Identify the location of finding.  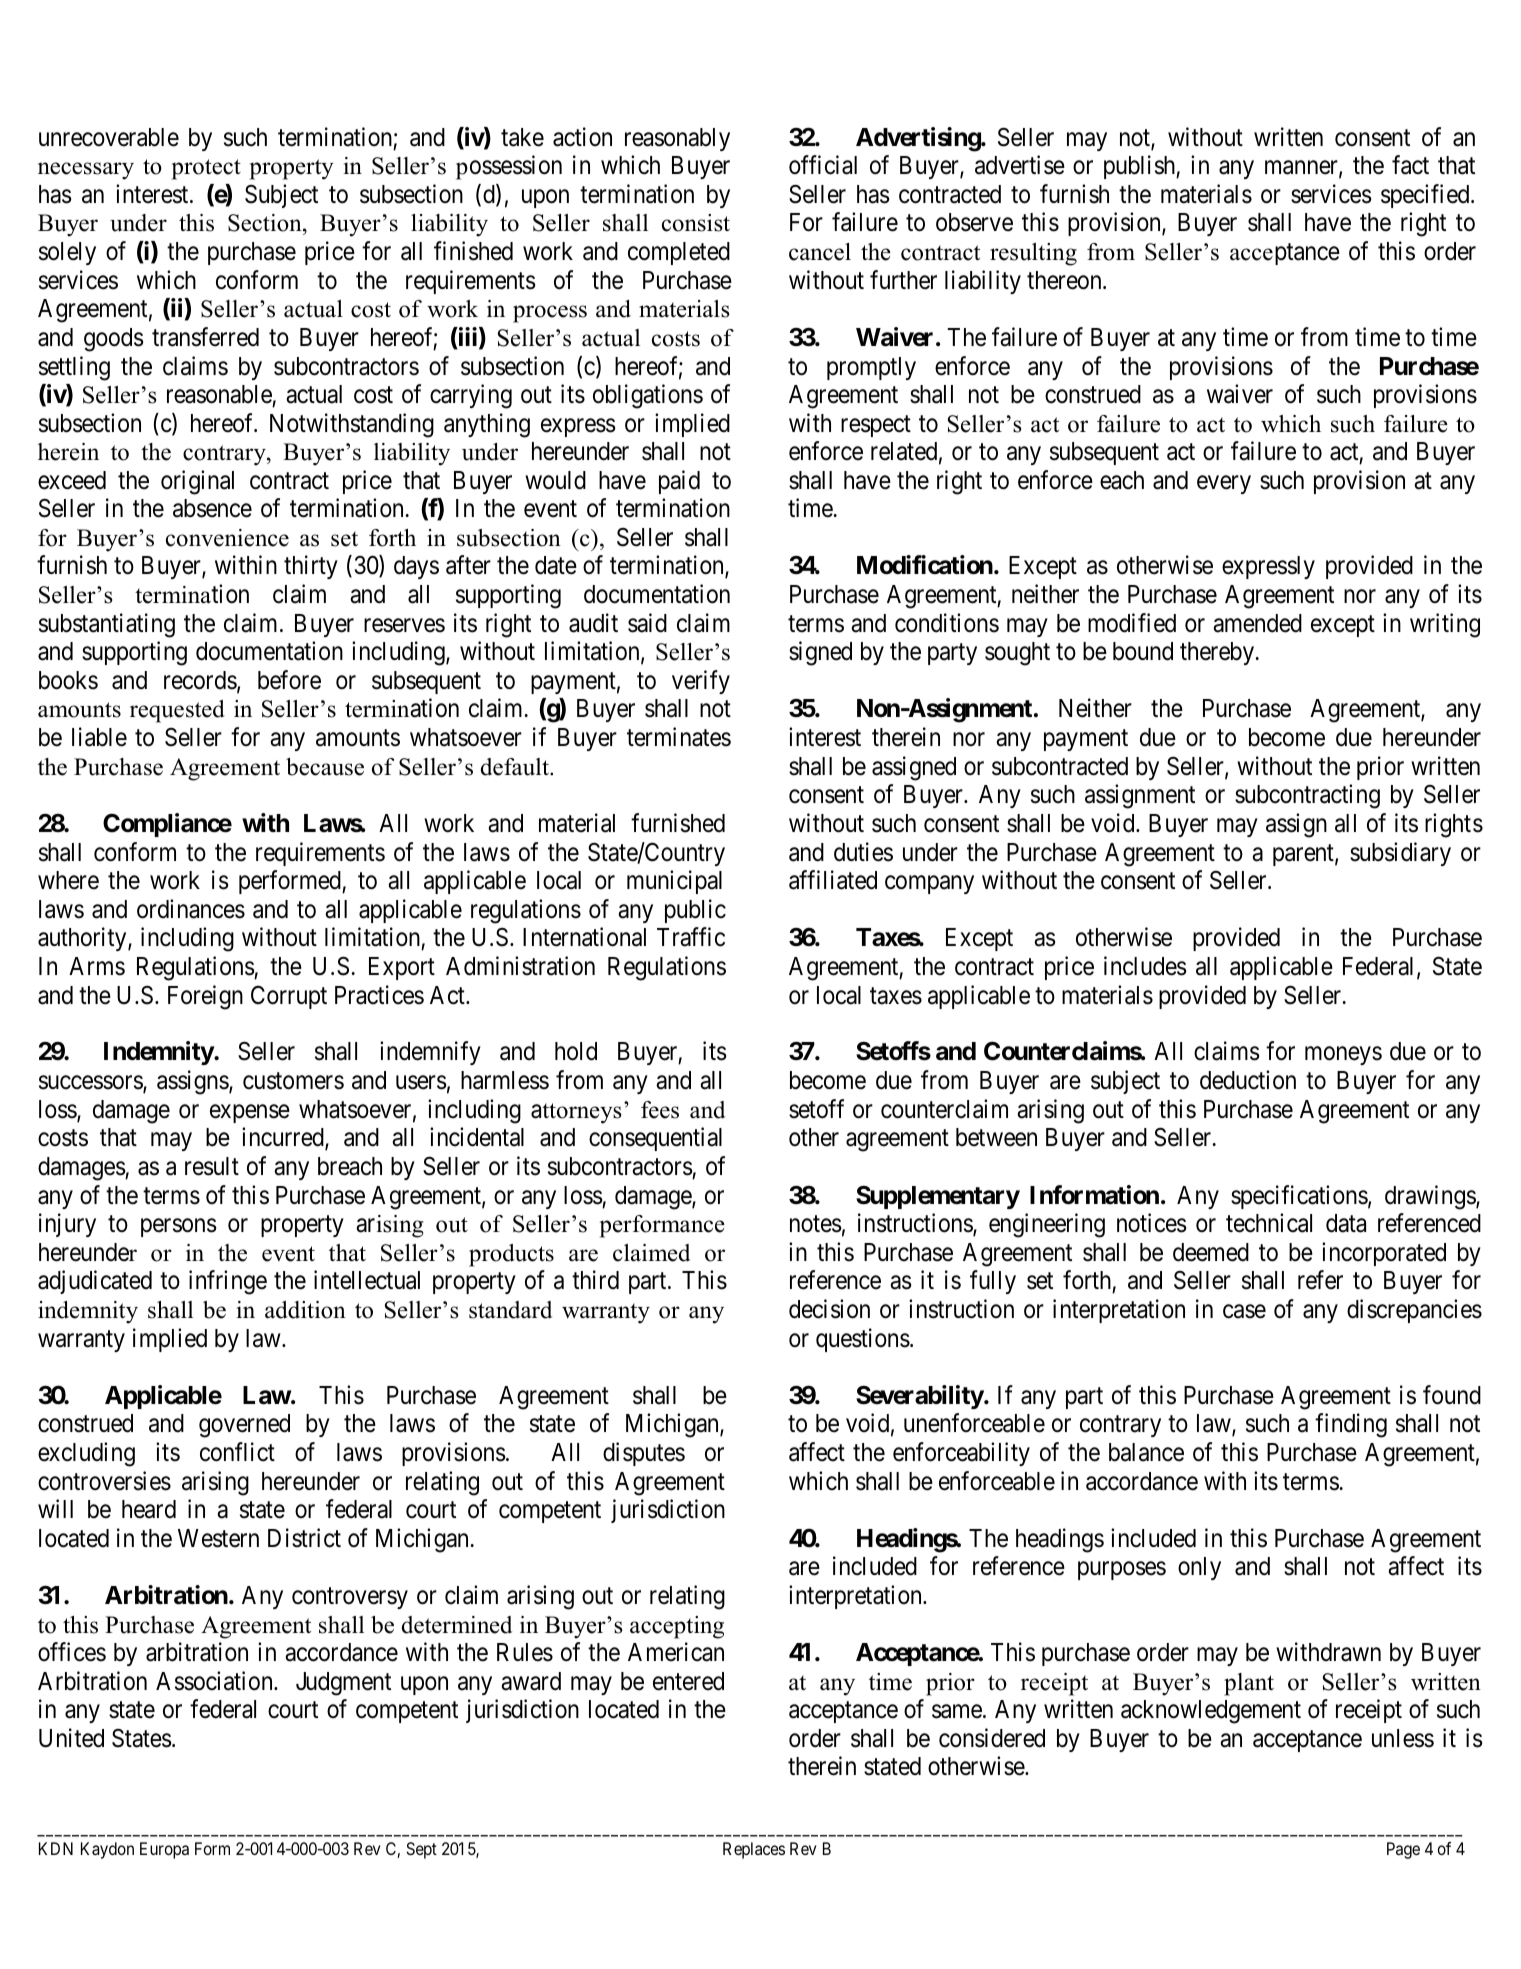
(1351, 1425).
